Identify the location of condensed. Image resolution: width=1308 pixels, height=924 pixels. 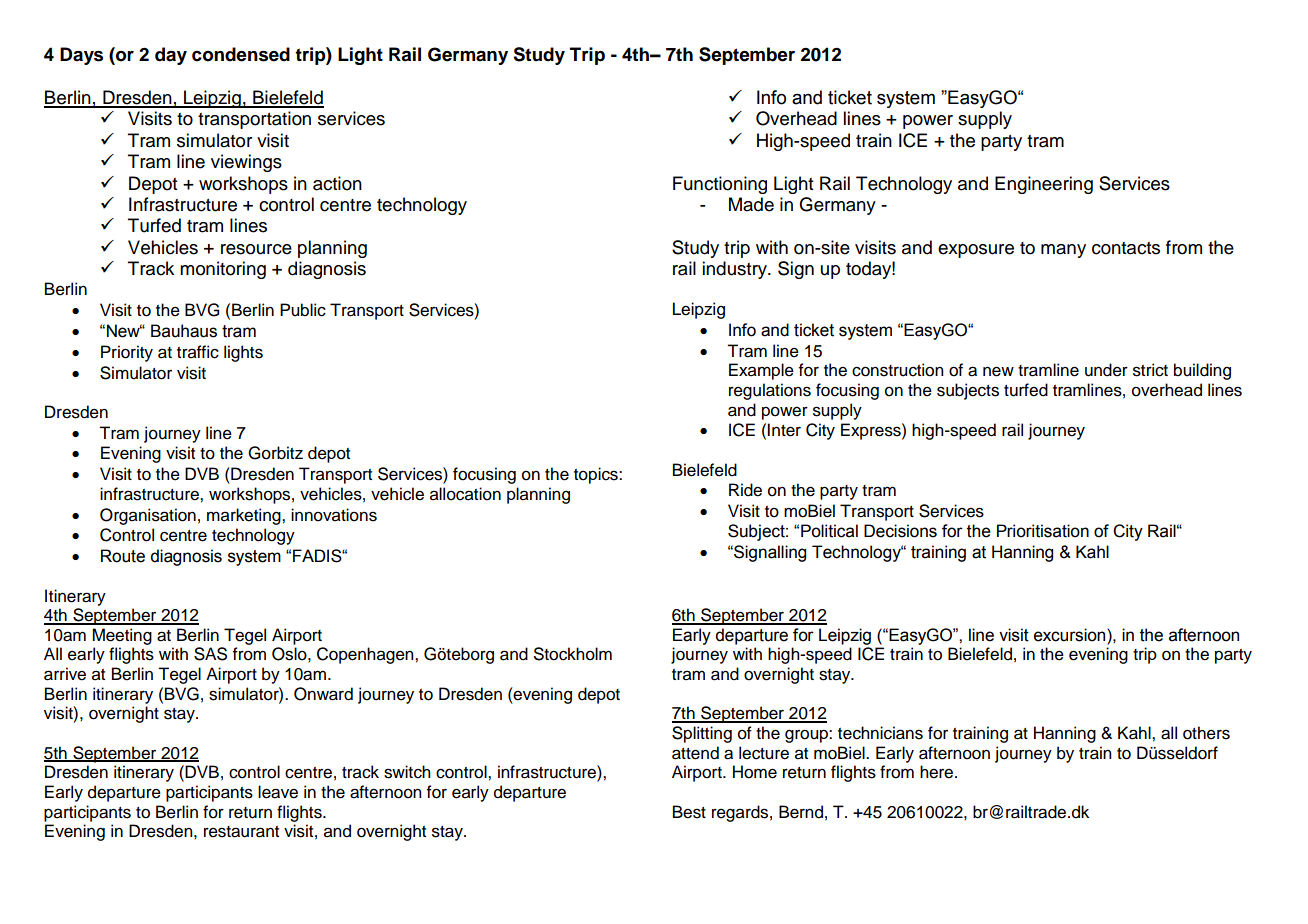
(241, 54).
